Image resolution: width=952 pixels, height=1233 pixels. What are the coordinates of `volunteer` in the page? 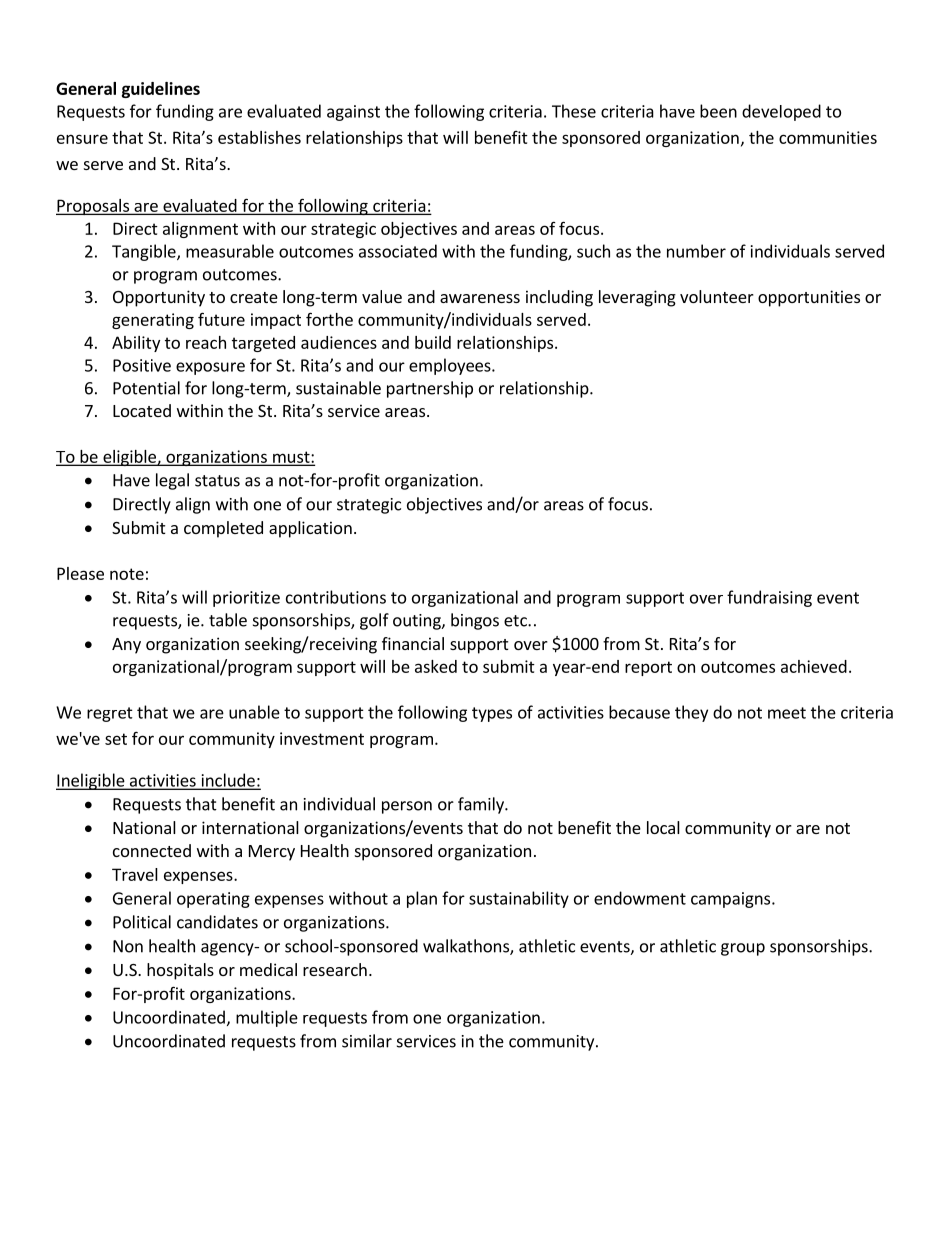 It's located at (717, 296).
